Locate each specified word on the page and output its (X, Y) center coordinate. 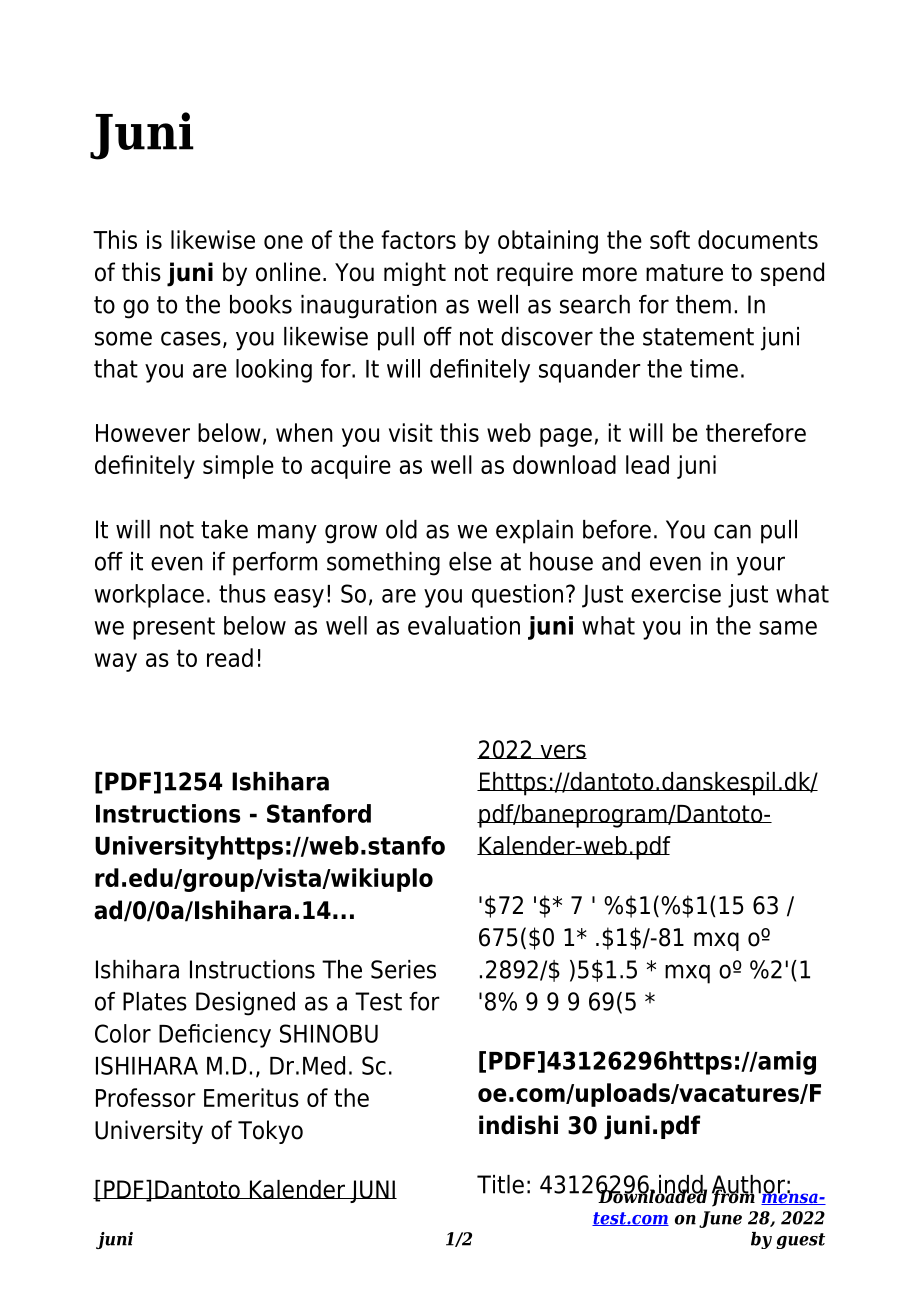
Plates (155, 1001)
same (788, 628)
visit (411, 432)
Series (403, 969)
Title (500, 1184)
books (261, 304)
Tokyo (270, 1132)
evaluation (464, 625)
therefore (756, 432)
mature (684, 273)
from (733, 1197)
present (174, 628)
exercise (676, 593)
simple (238, 467)
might (415, 274)
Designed (245, 1004)
